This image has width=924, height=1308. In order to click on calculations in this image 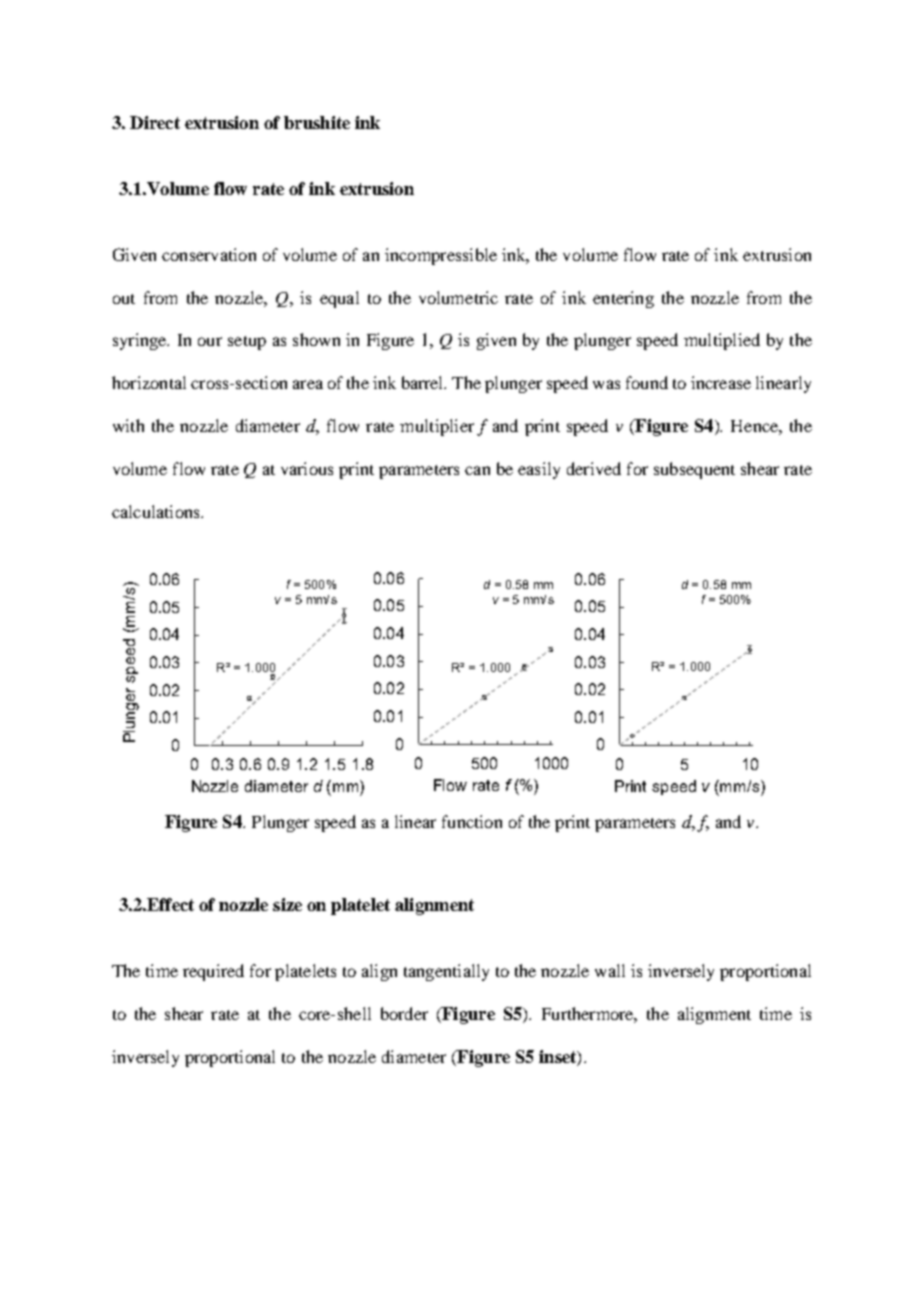, I will do `click(157, 511)`.
